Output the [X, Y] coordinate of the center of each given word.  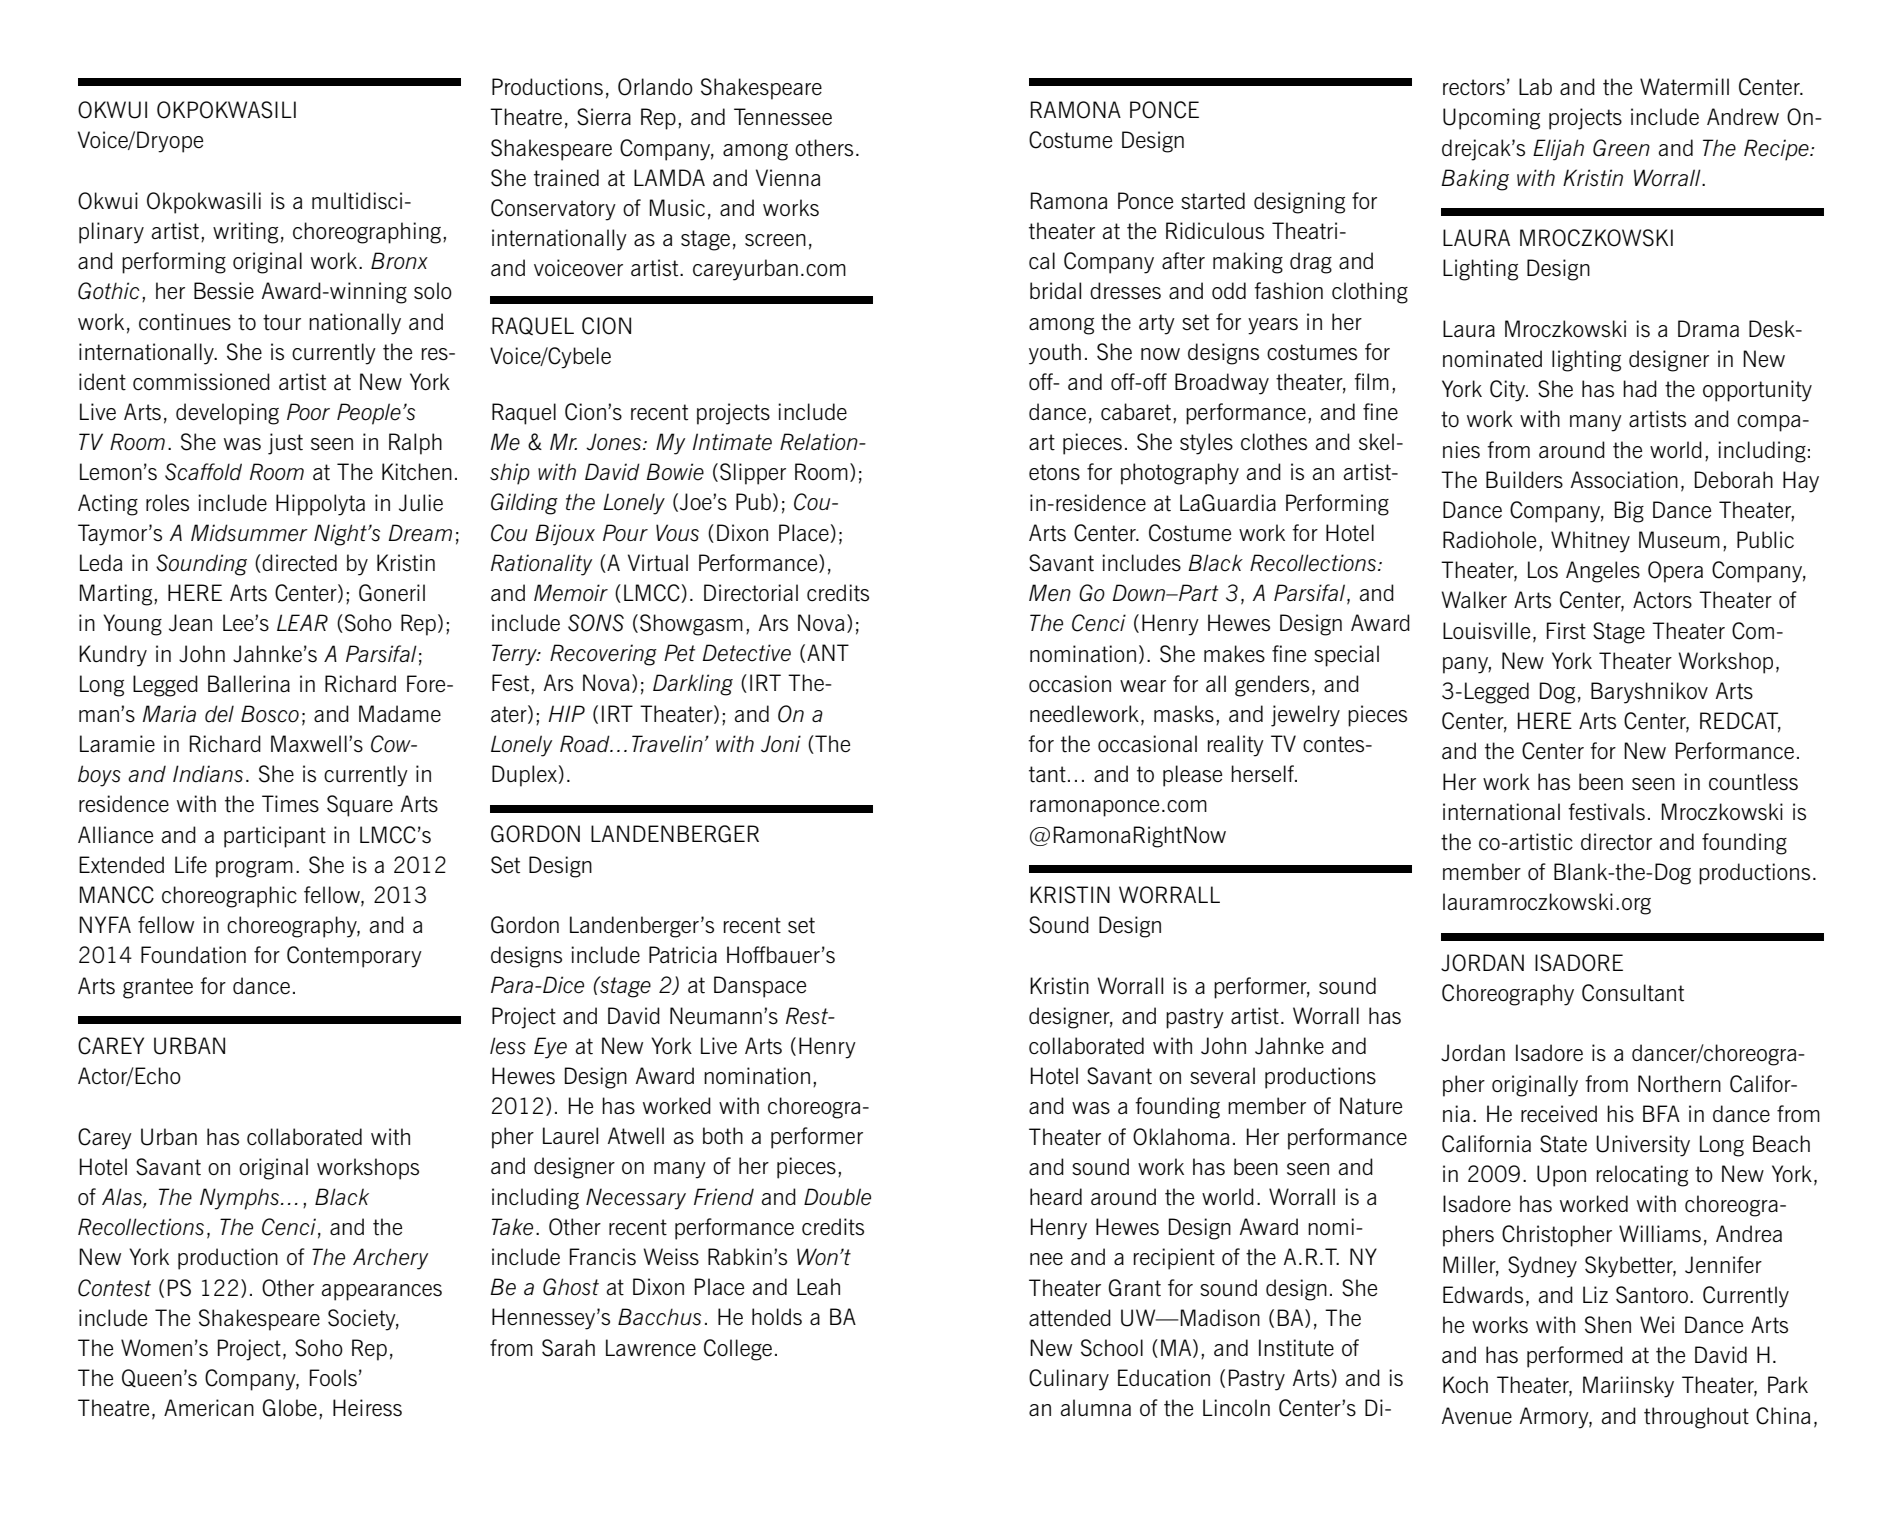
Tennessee [783, 117]
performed [1575, 1357]
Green [1621, 148]
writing [245, 233]
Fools [333, 1378]
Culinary [1069, 1380]
